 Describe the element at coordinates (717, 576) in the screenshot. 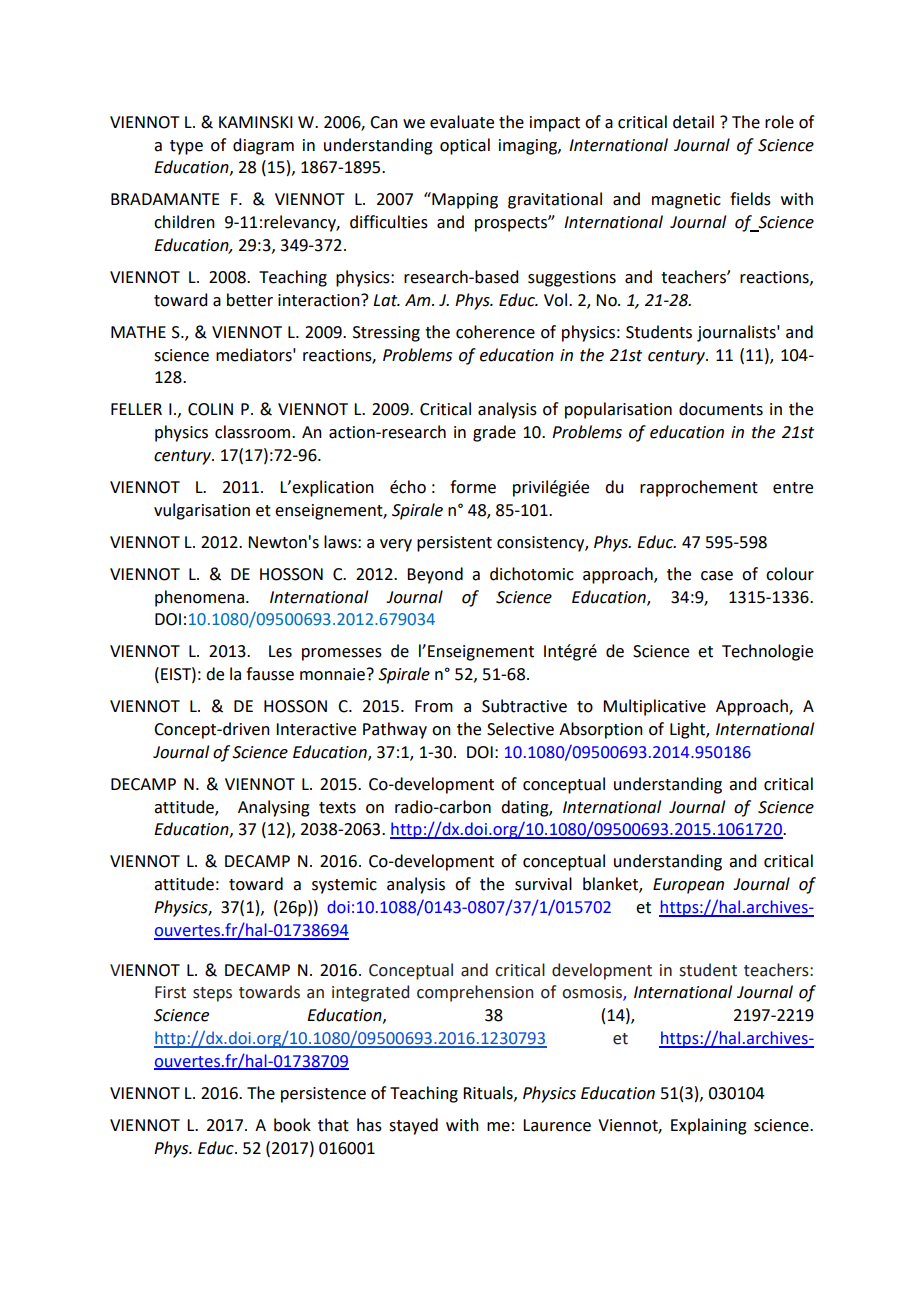

I see `case` at that location.
